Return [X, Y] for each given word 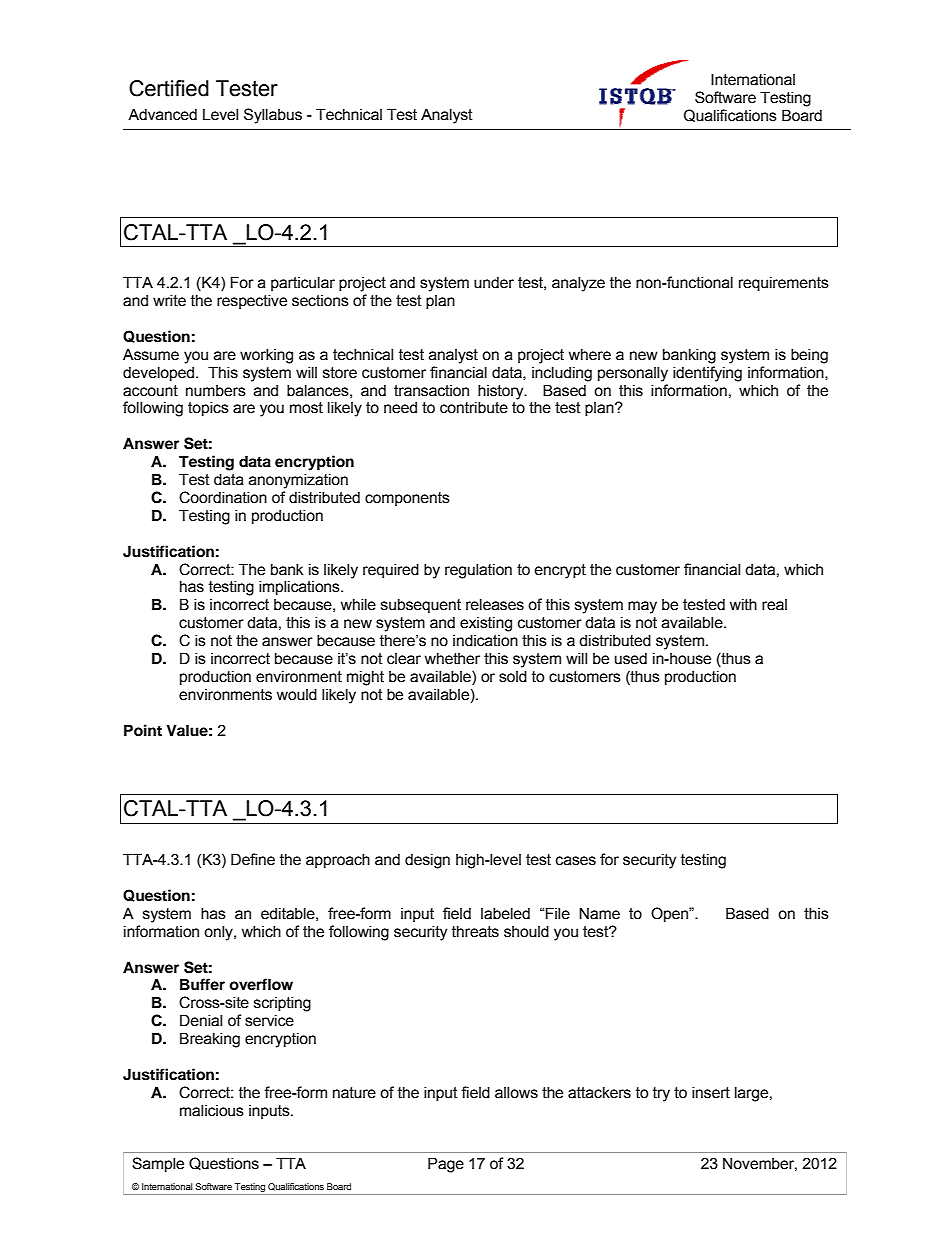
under [494, 282]
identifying [707, 374]
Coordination [223, 497]
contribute [474, 407]
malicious [212, 1110]
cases [576, 861]
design [427, 861]
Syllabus [273, 116]
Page [446, 1165]
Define [253, 859]
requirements [784, 283]
